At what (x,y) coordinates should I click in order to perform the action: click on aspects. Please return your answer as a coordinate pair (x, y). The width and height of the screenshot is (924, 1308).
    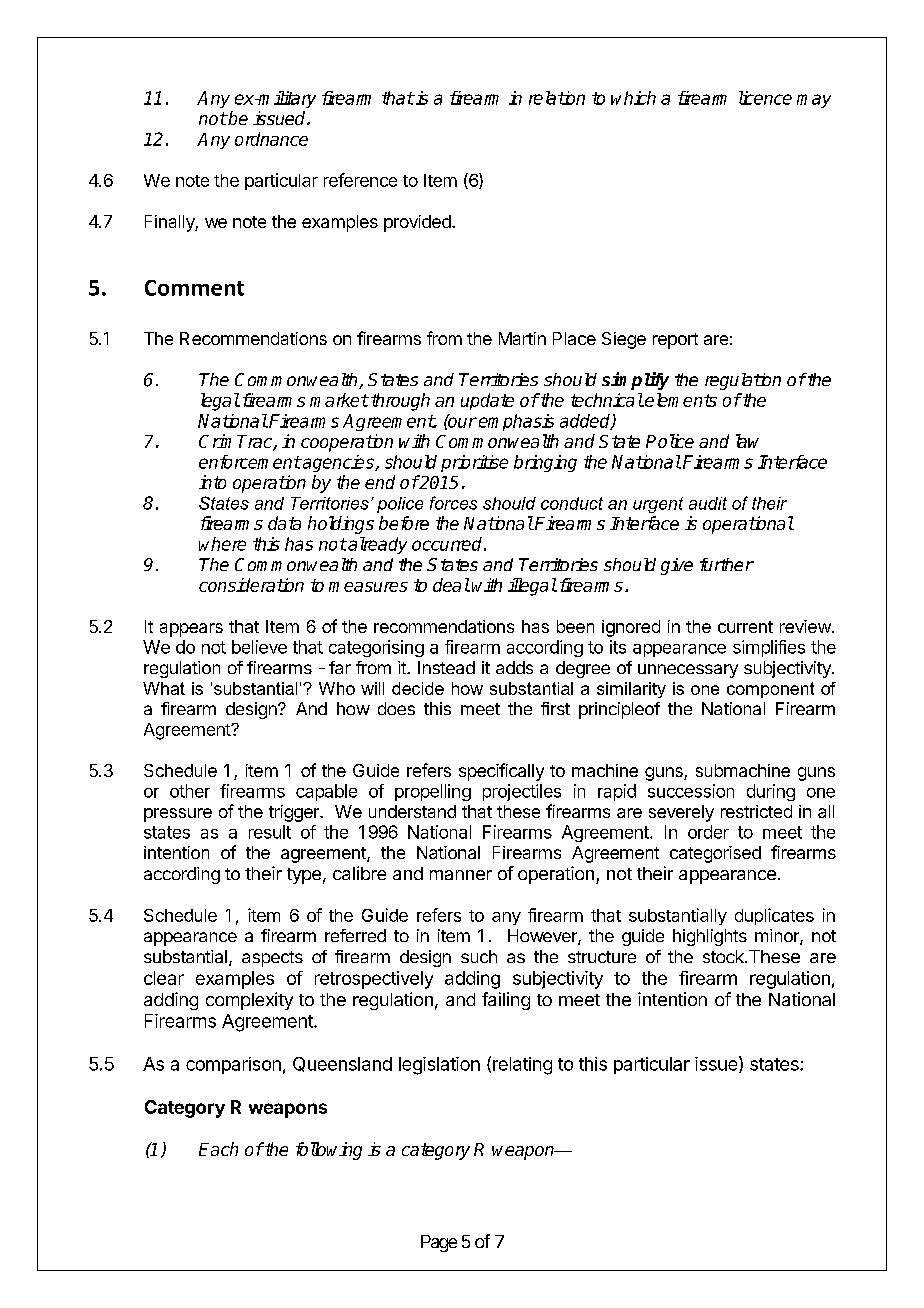
    Looking at the image, I should click on (272, 959).
